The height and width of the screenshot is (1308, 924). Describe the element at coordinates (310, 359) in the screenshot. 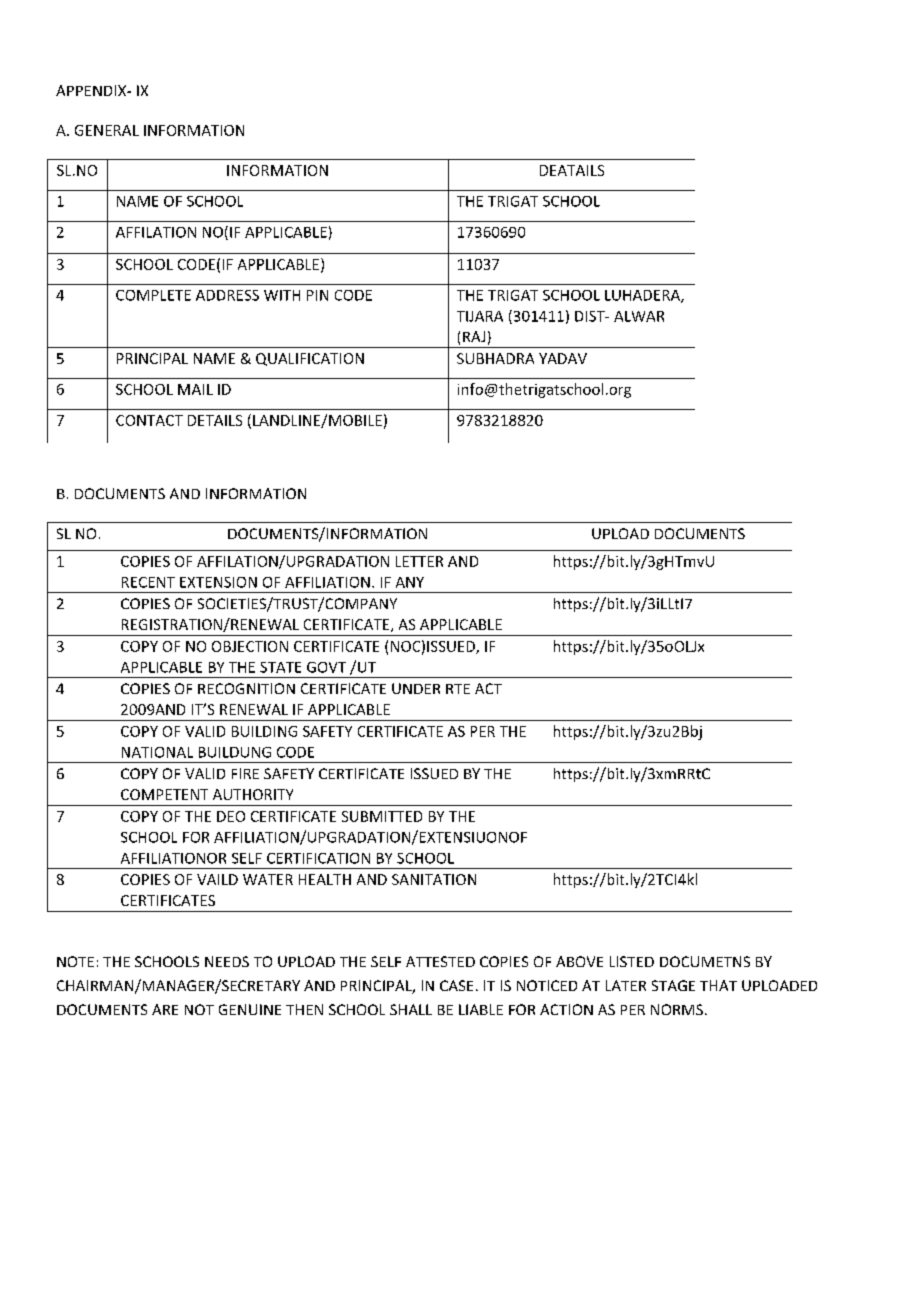

I see `QUALIFICATION` at that location.
